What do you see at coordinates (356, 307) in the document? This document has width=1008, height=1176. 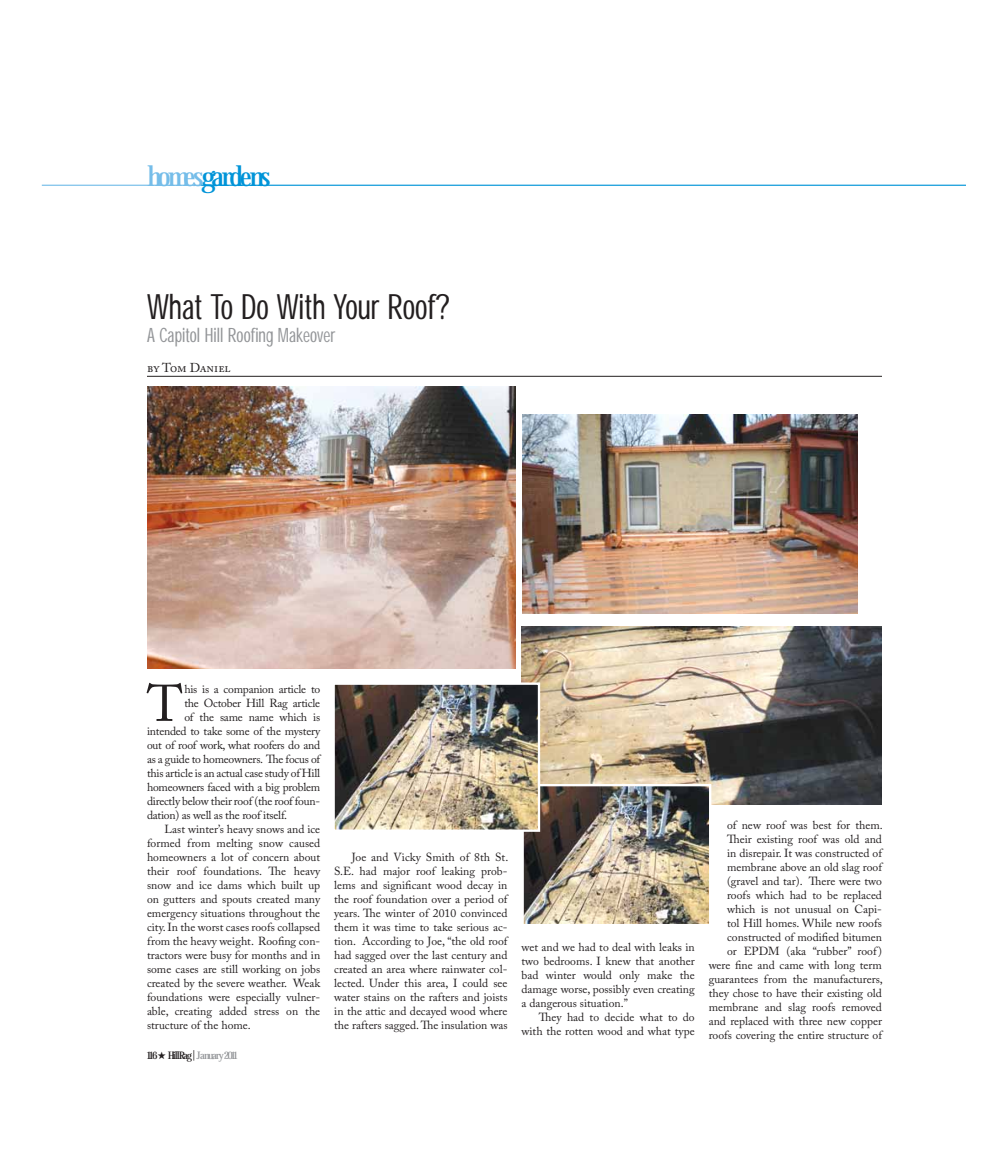 I see `Your` at bounding box center [356, 307].
